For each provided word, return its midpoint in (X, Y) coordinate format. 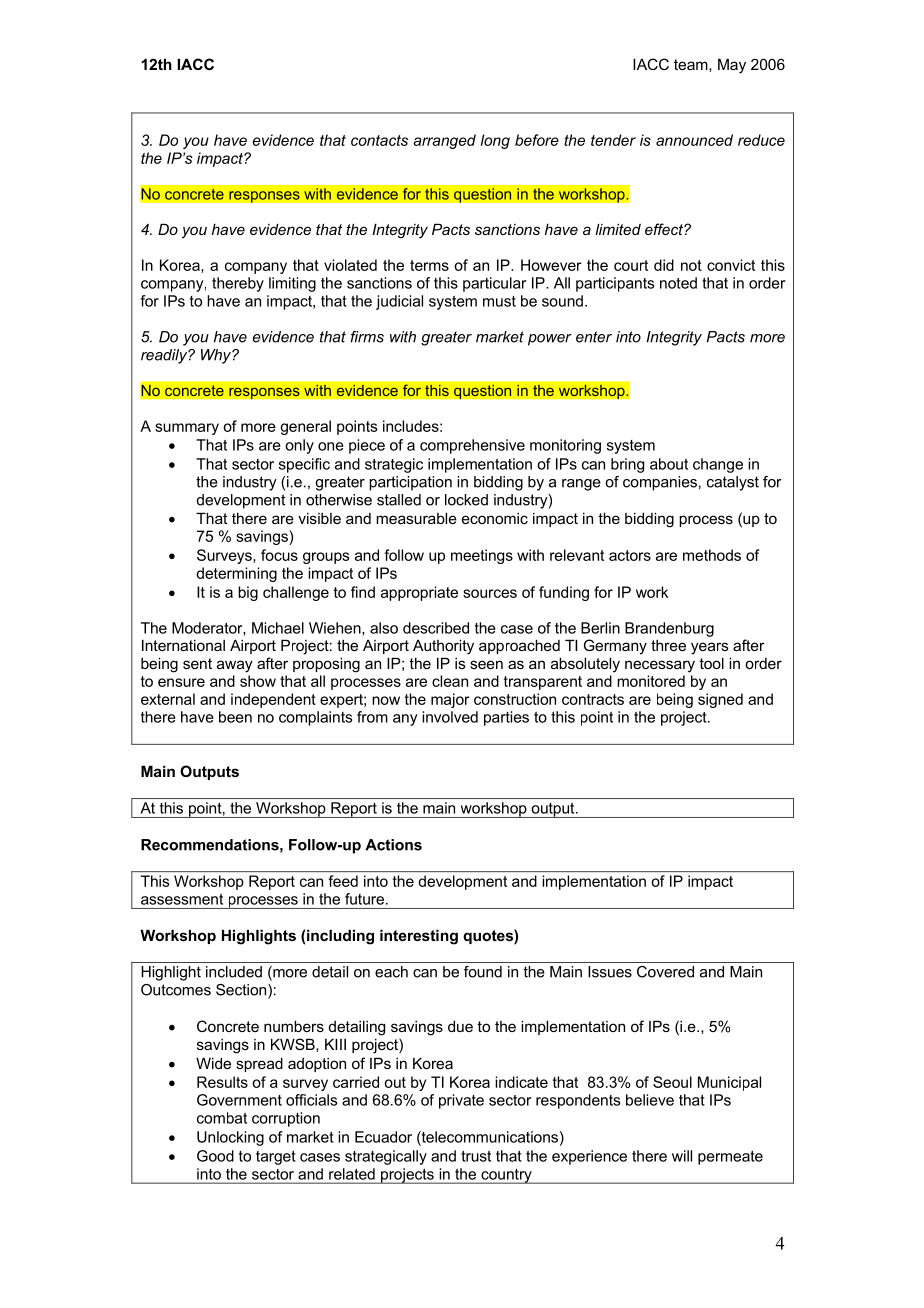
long (495, 141)
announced (694, 140)
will (682, 1156)
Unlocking (230, 1138)
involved (450, 717)
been (235, 717)
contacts (379, 140)
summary (187, 429)
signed (720, 700)
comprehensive (472, 446)
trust (476, 1156)
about (669, 464)
